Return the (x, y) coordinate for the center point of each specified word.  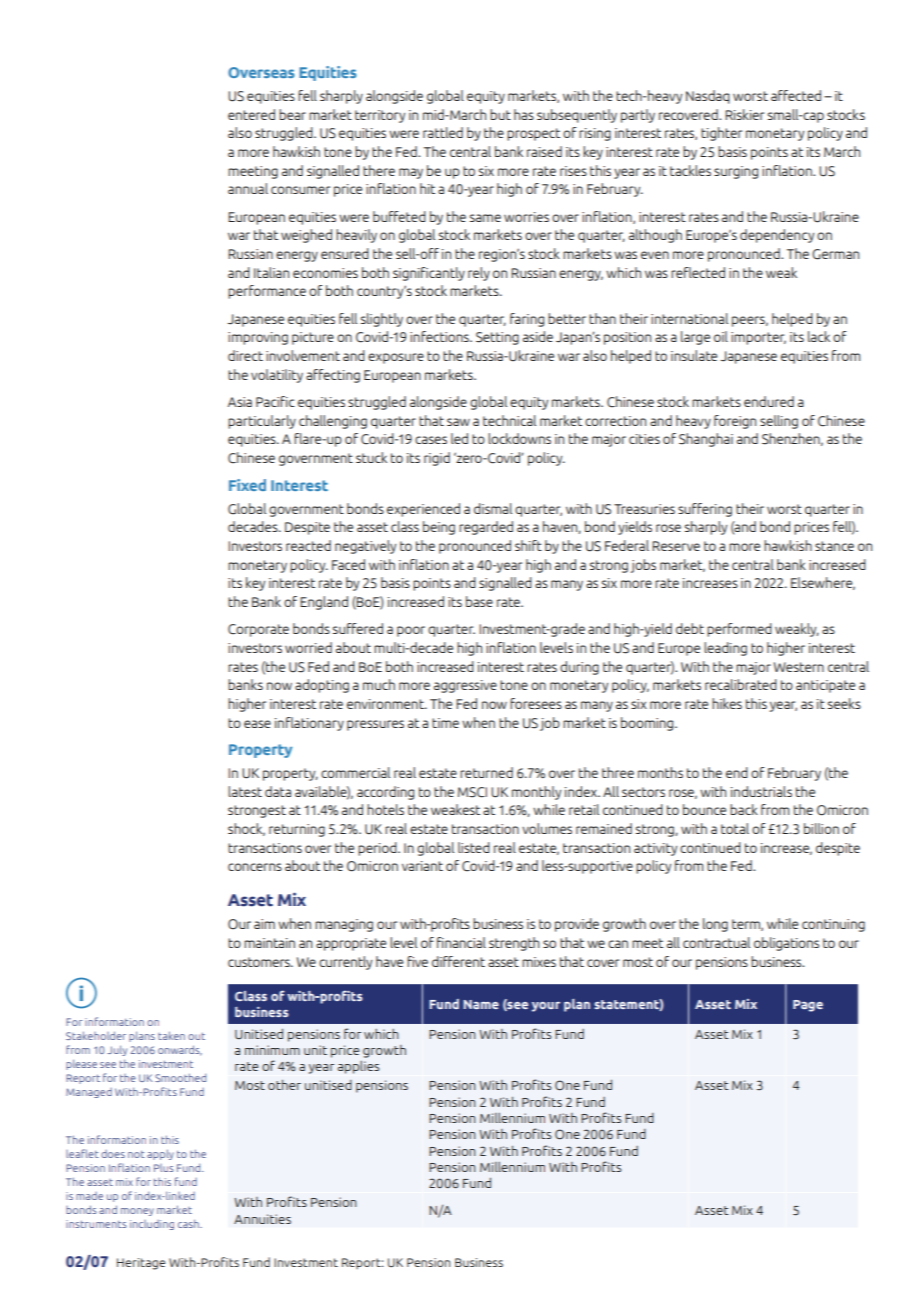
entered (251, 114)
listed (474, 847)
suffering (705, 510)
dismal (493, 508)
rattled (443, 132)
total (735, 828)
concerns (255, 867)
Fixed (247, 485)
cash (189, 1223)
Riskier (744, 114)
